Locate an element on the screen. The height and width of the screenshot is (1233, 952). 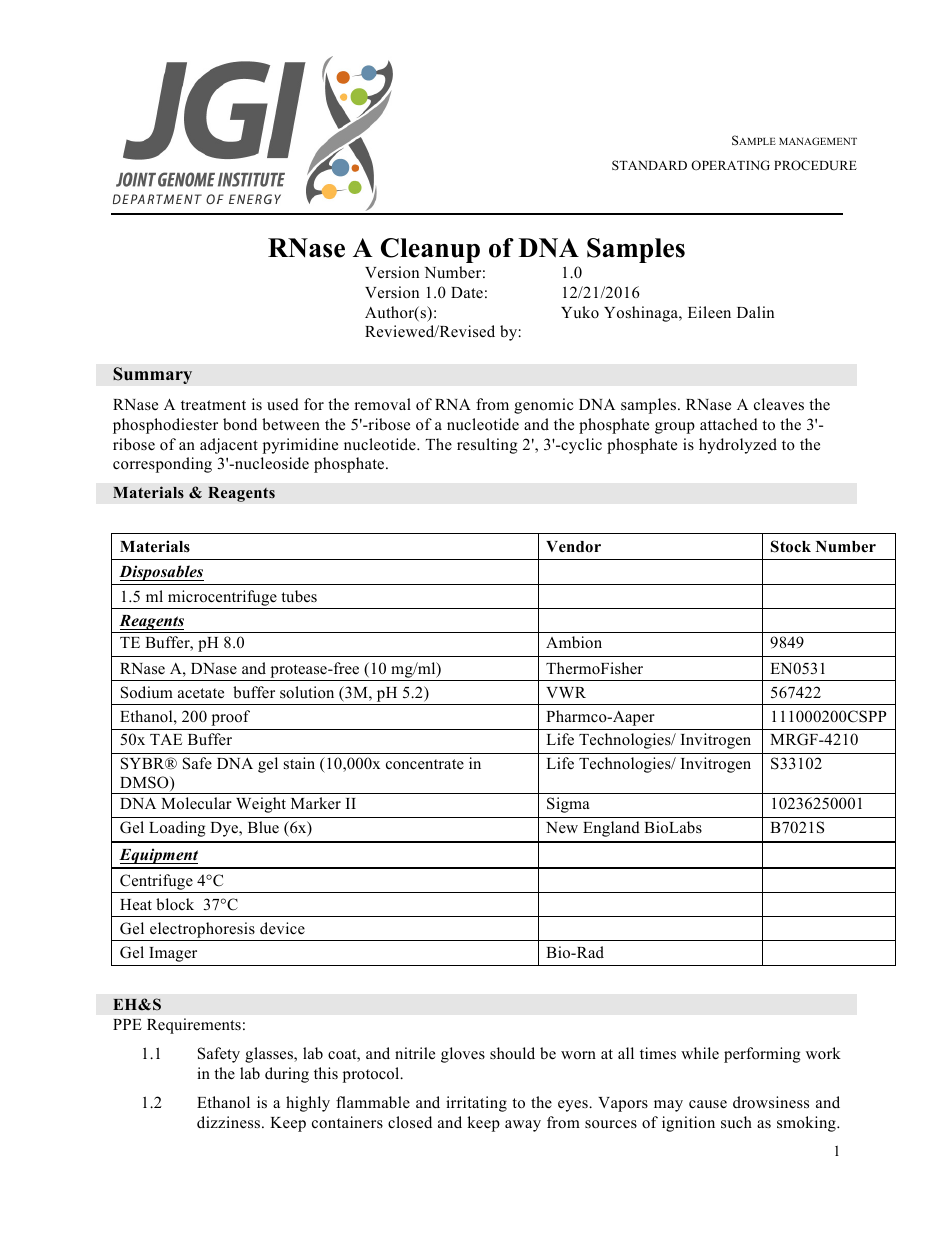
Stock is located at coordinates (791, 546).
